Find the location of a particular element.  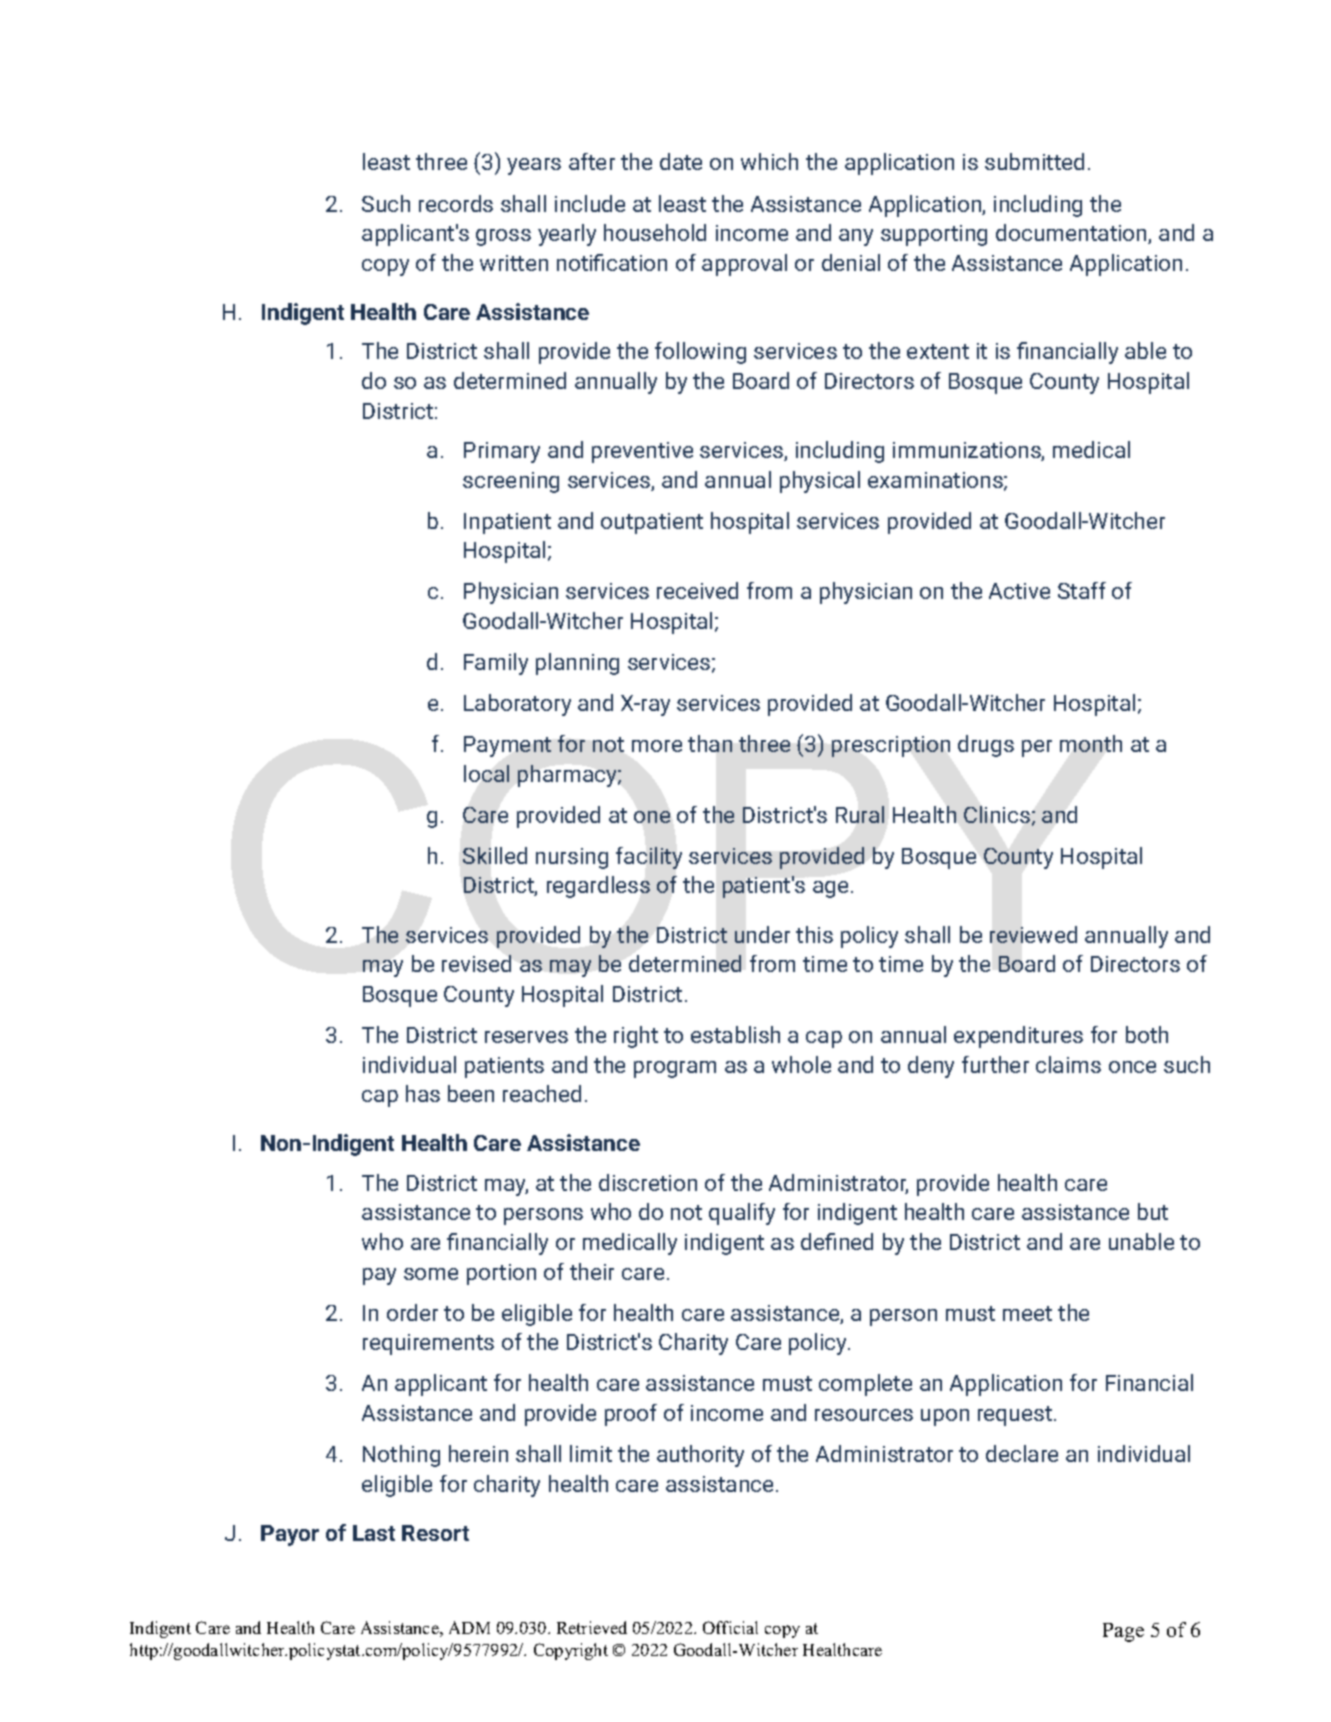

records is located at coordinates (456, 203).
